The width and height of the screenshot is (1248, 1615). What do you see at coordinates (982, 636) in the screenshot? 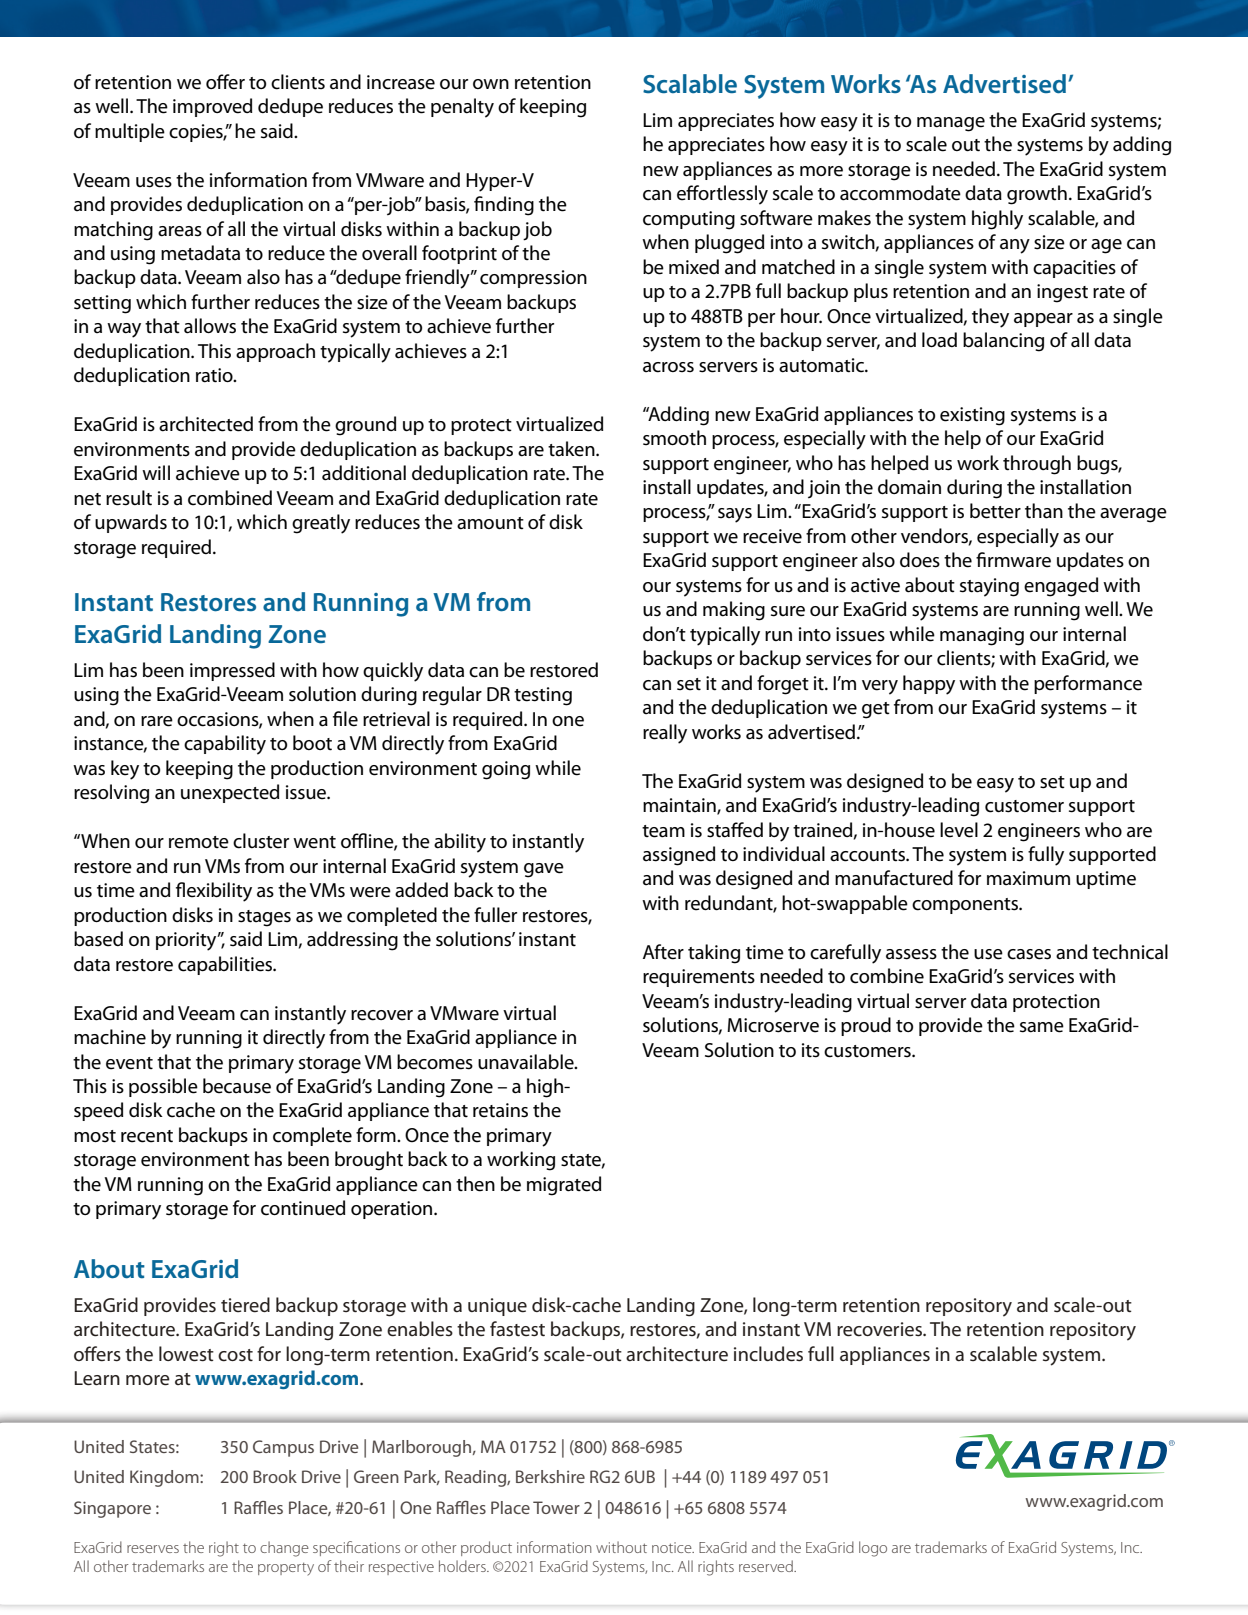
I see `managing` at bounding box center [982, 636].
